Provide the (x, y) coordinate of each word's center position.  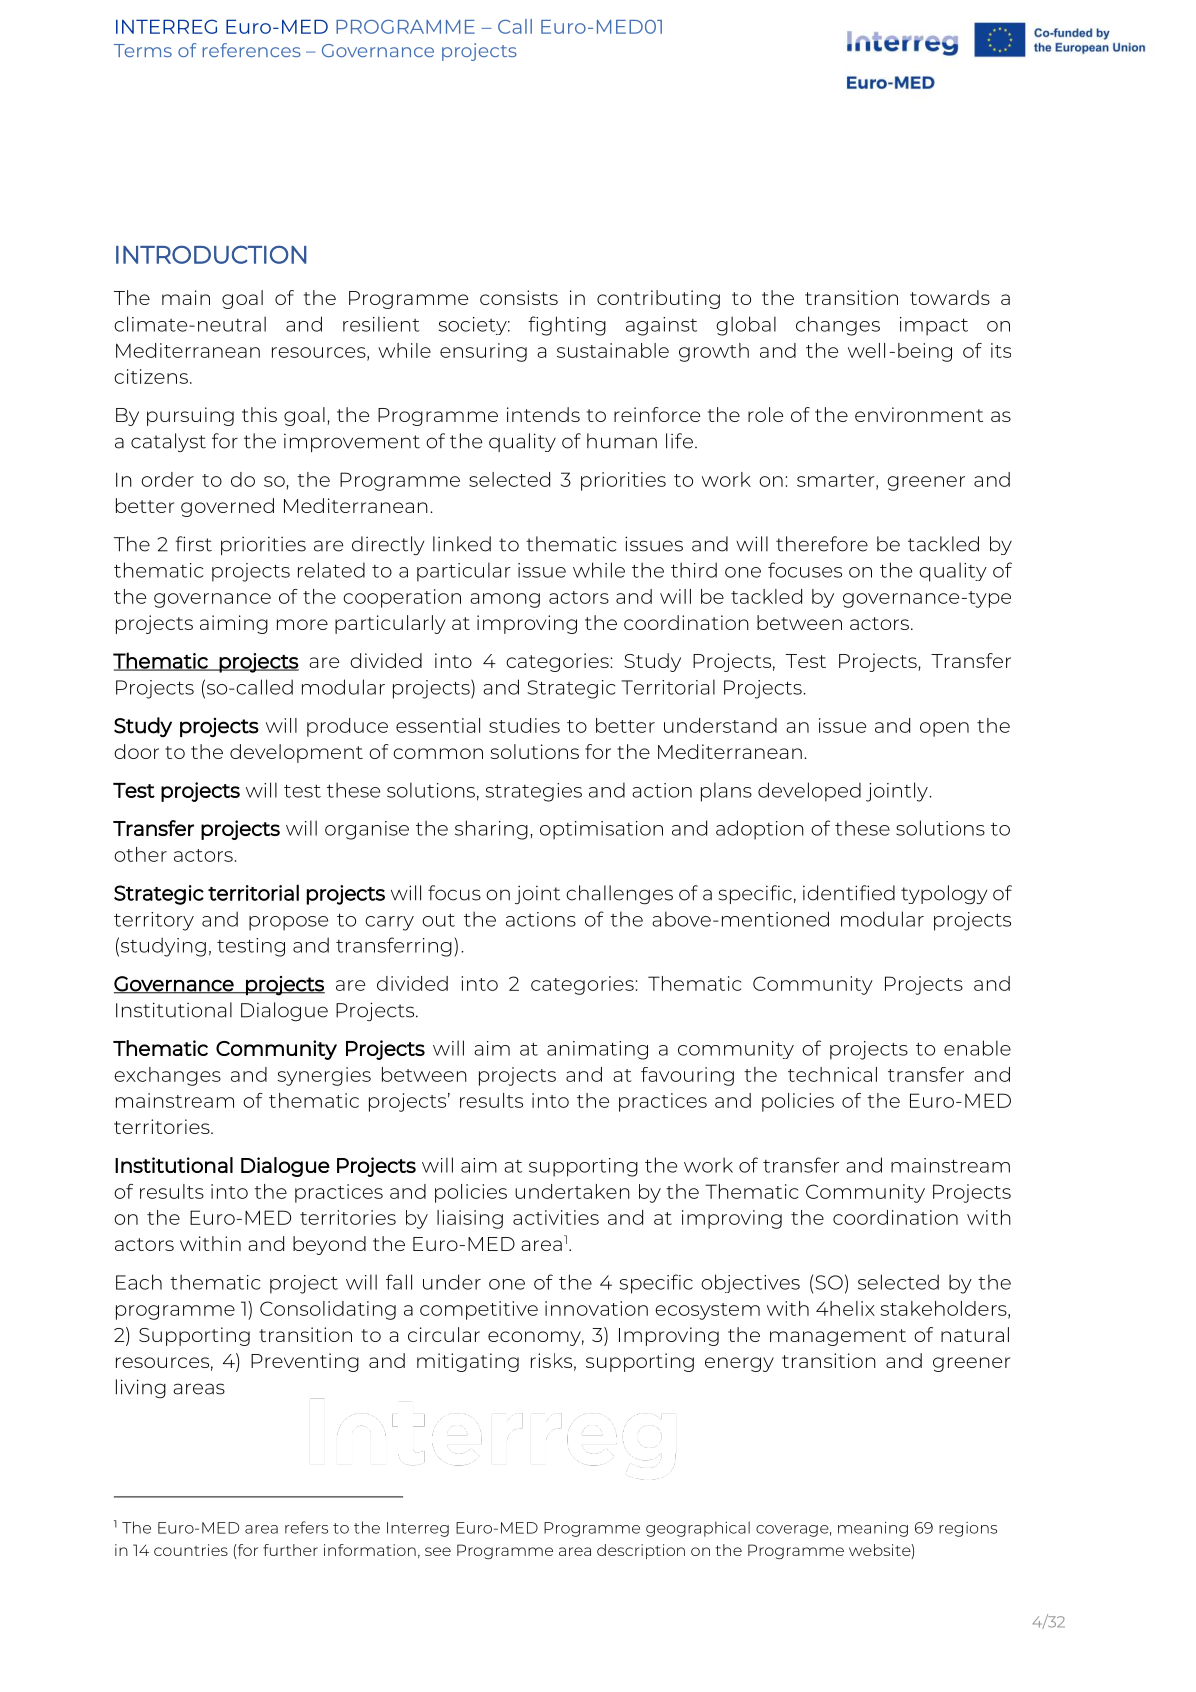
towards (950, 297)
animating (597, 1050)
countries (191, 1550)
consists (519, 297)
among (505, 600)
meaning (873, 1529)
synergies (324, 1076)
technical (832, 1074)
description (641, 1551)
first (193, 544)
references (251, 50)
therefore (822, 544)
